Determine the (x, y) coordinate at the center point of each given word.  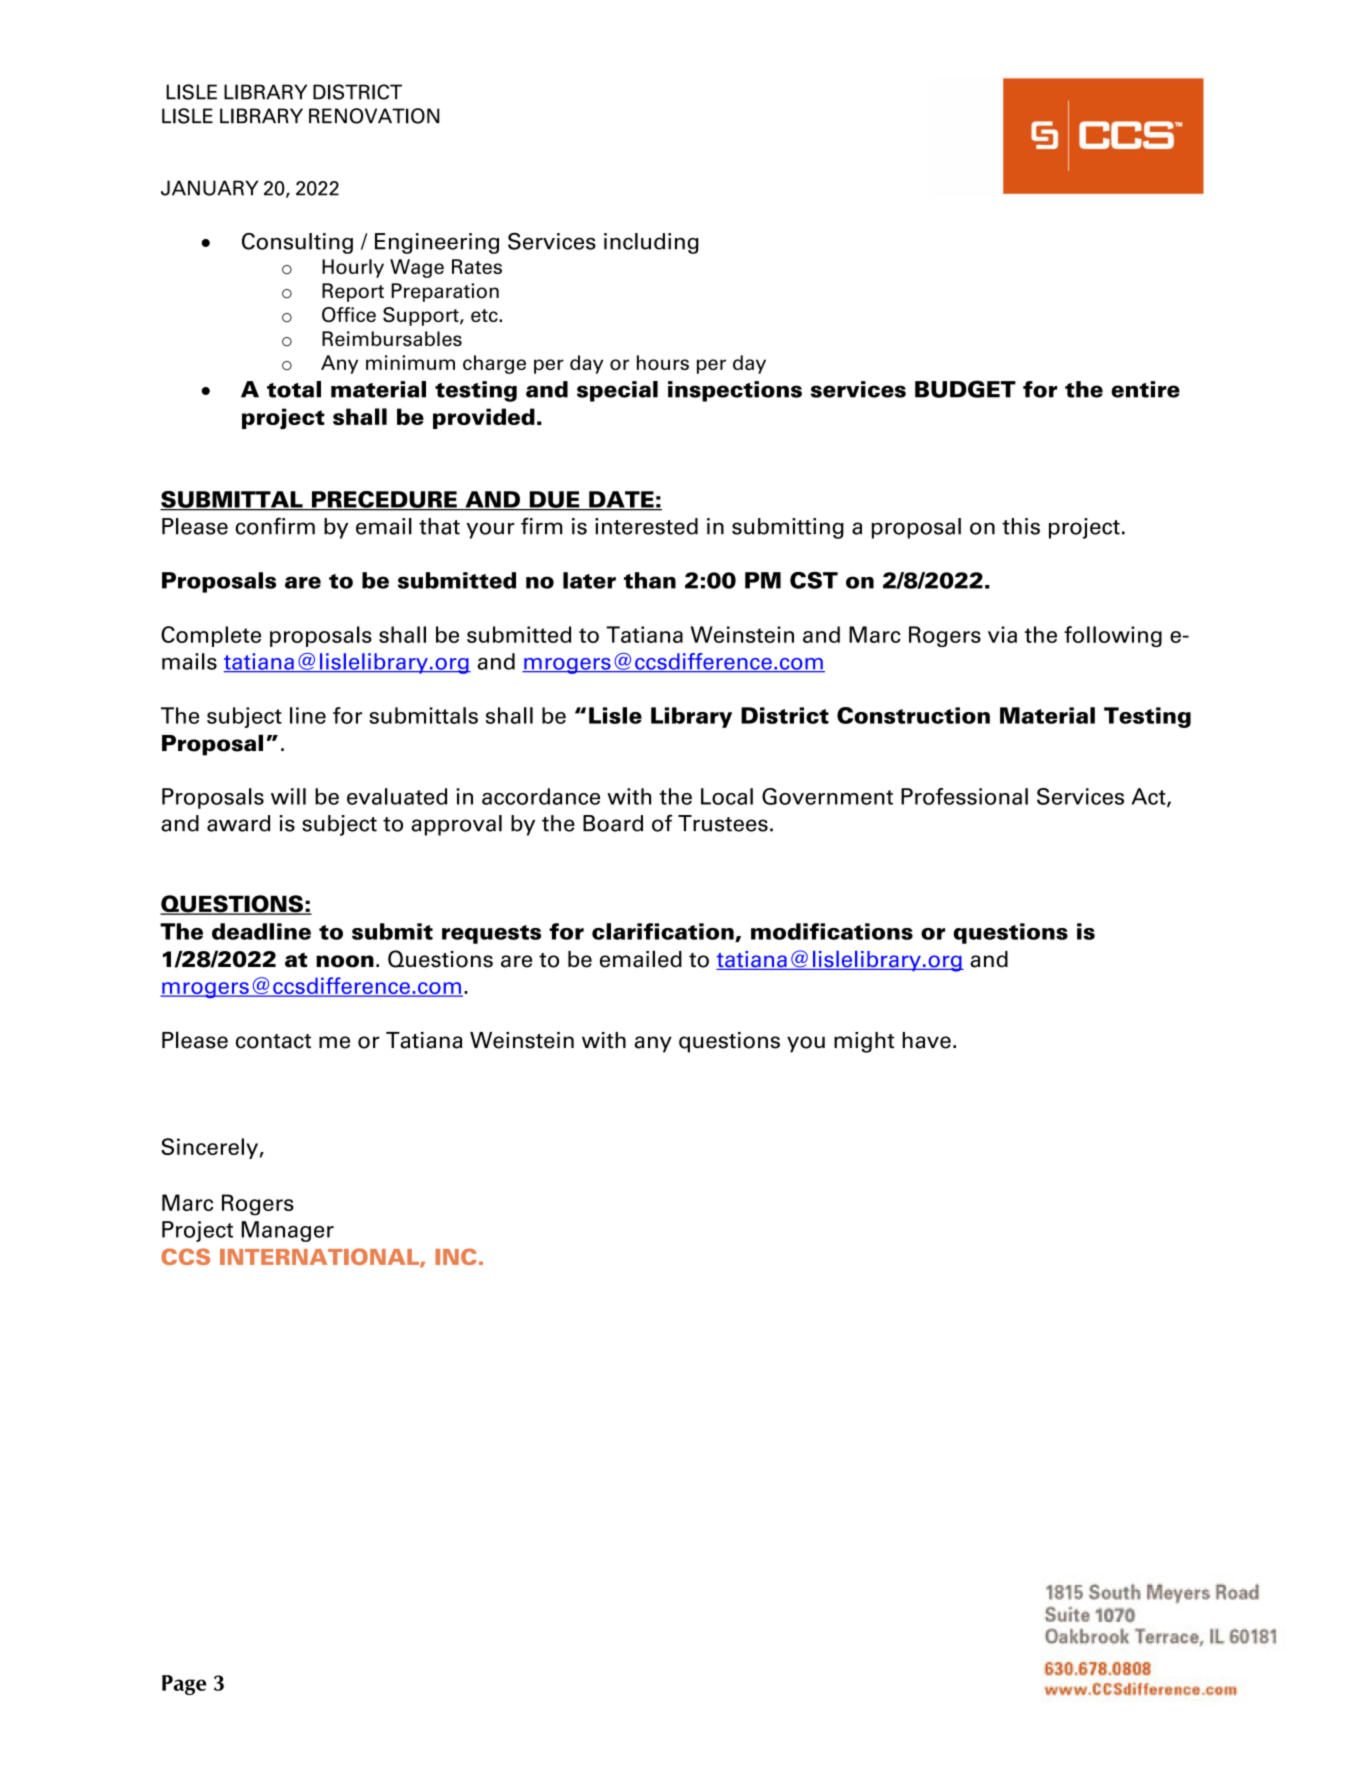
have (926, 1040)
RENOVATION (374, 116)
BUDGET (965, 389)
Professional (964, 796)
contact (273, 1041)
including (651, 243)
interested (646, 526)
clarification (664, 932)
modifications (832, 931)
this (1021, 526)
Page (184, 1685)
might (864, 1042)
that (439, 526)
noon (345, 961)
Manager (287, 1231)
